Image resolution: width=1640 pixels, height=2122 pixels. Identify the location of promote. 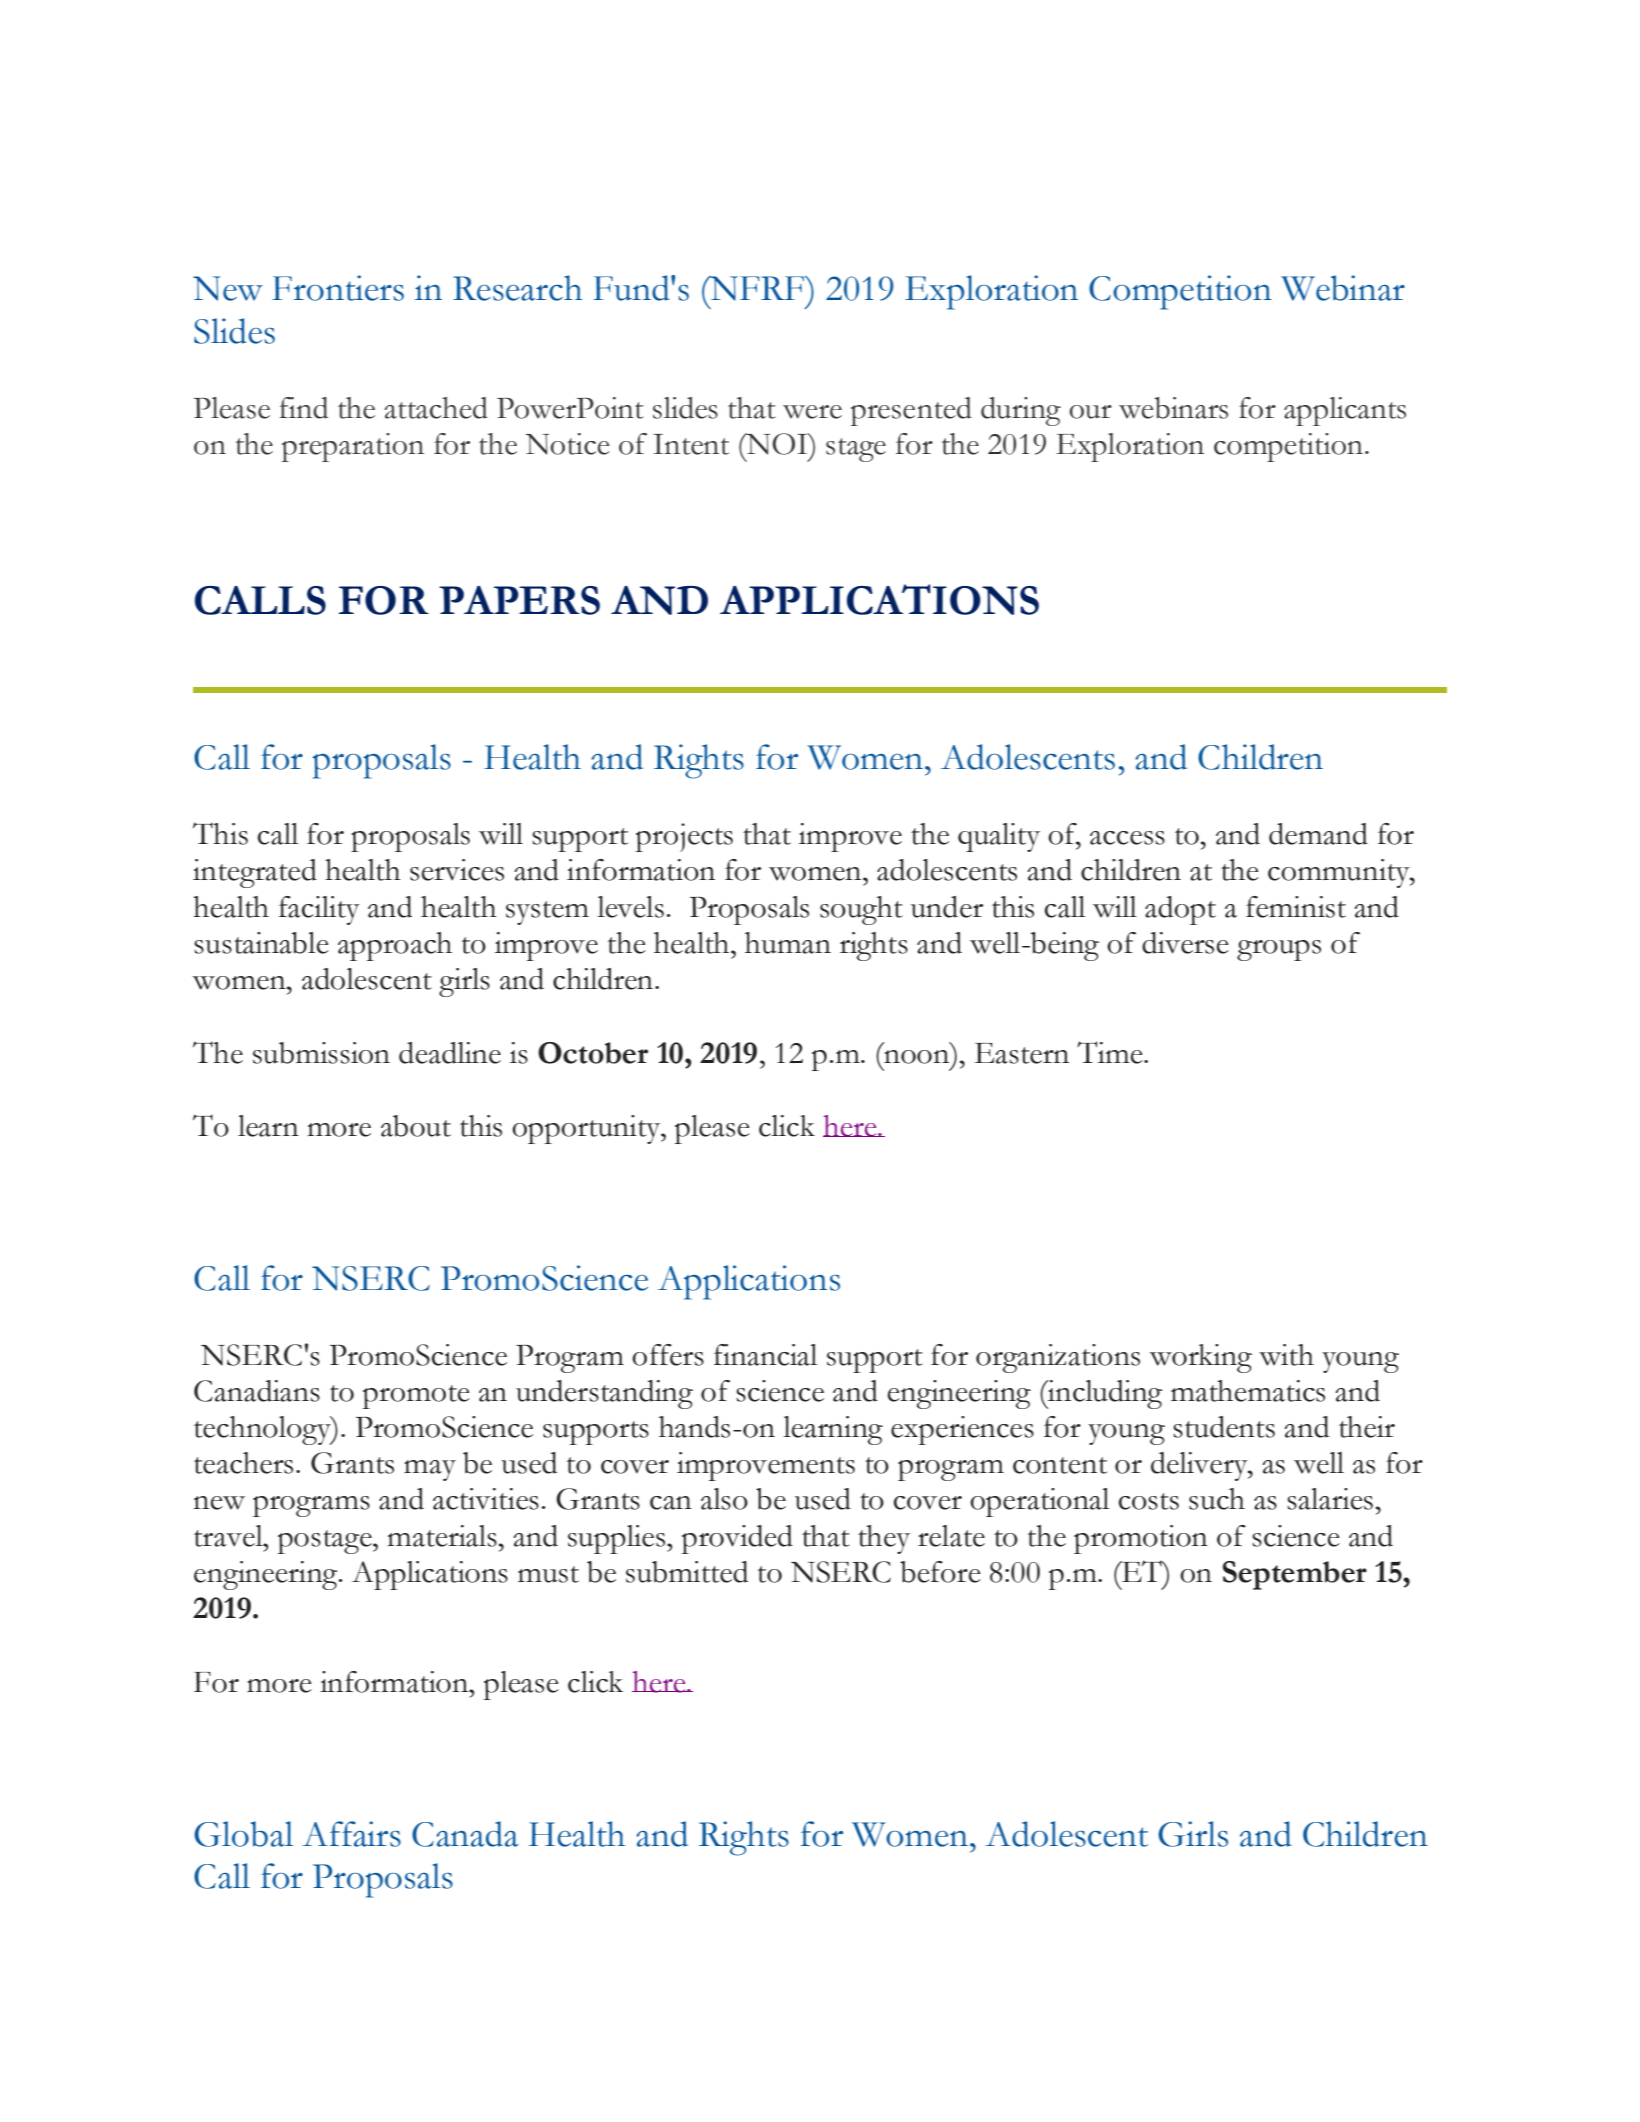
(416, 1397).
